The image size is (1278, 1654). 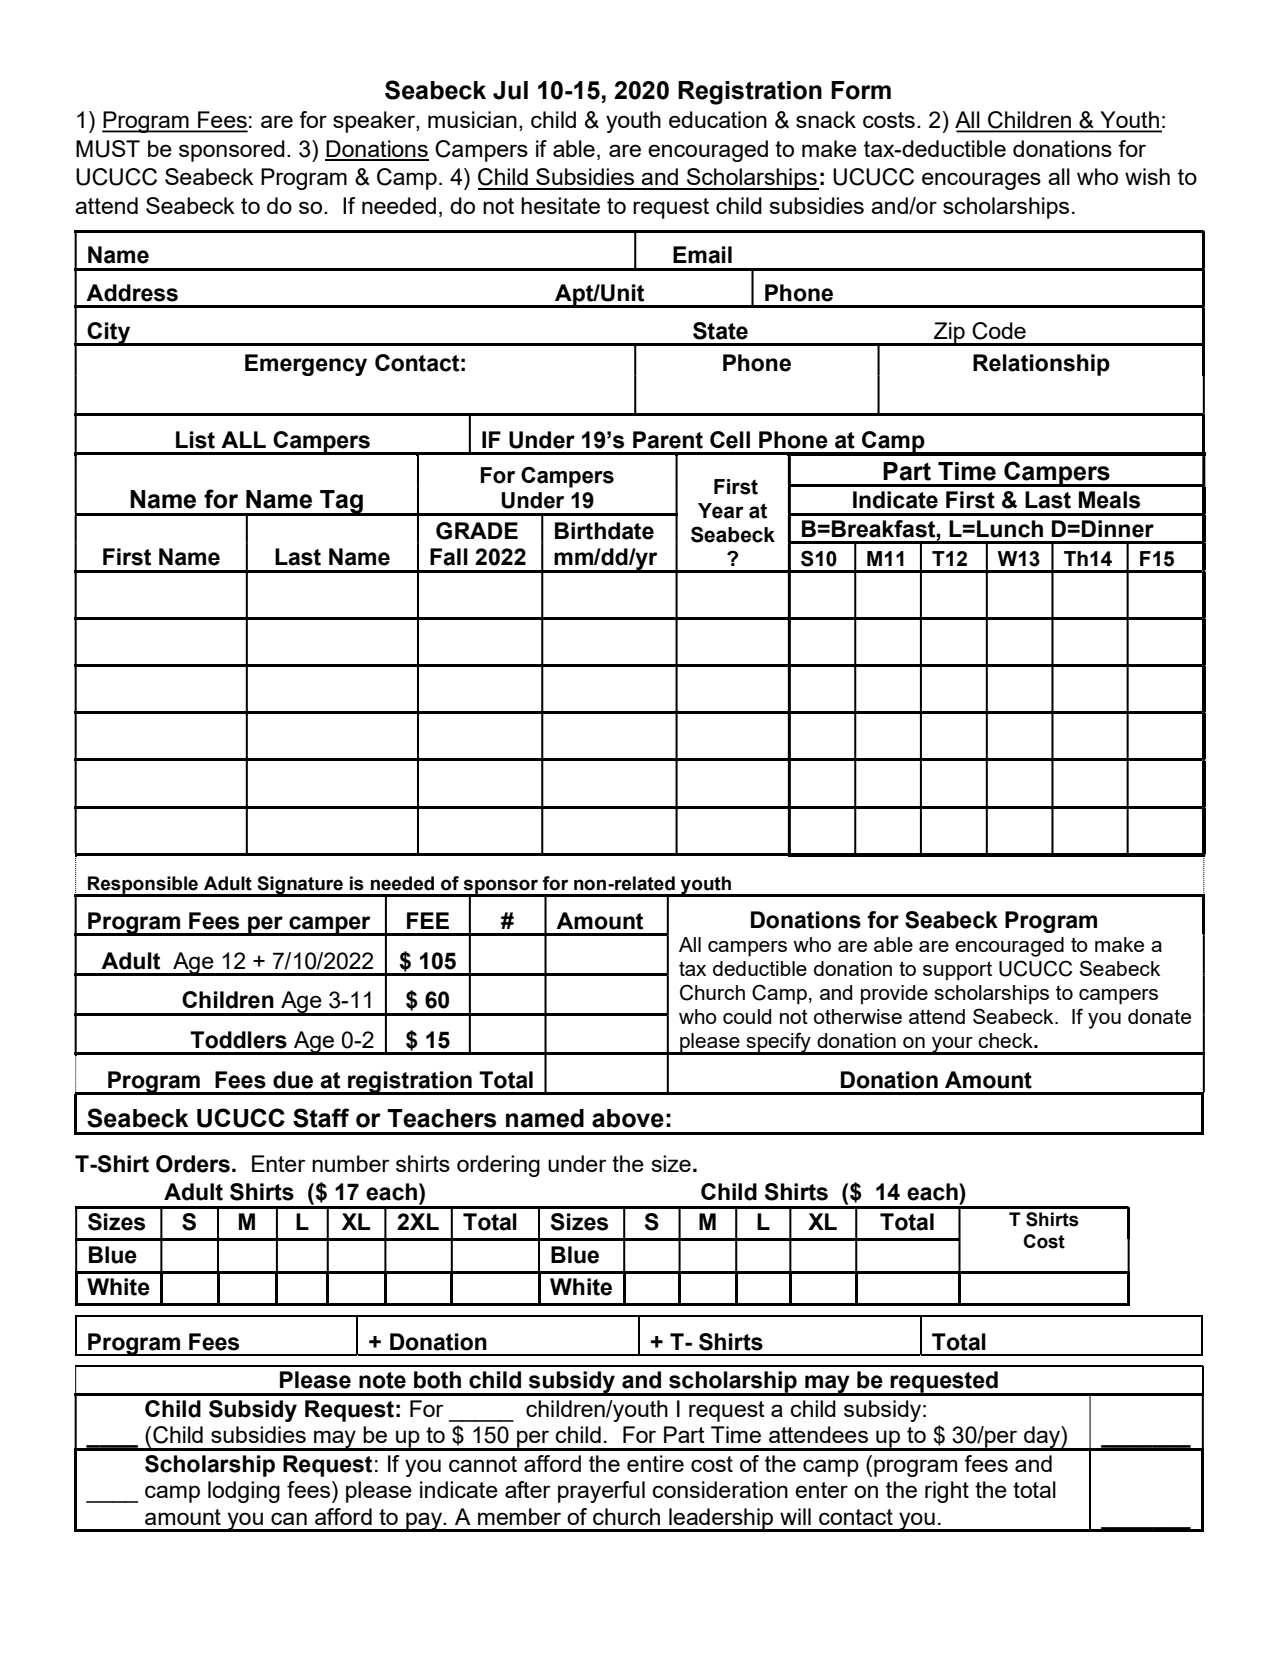 I want to click on lodging, so click(x=244, y=1492).
